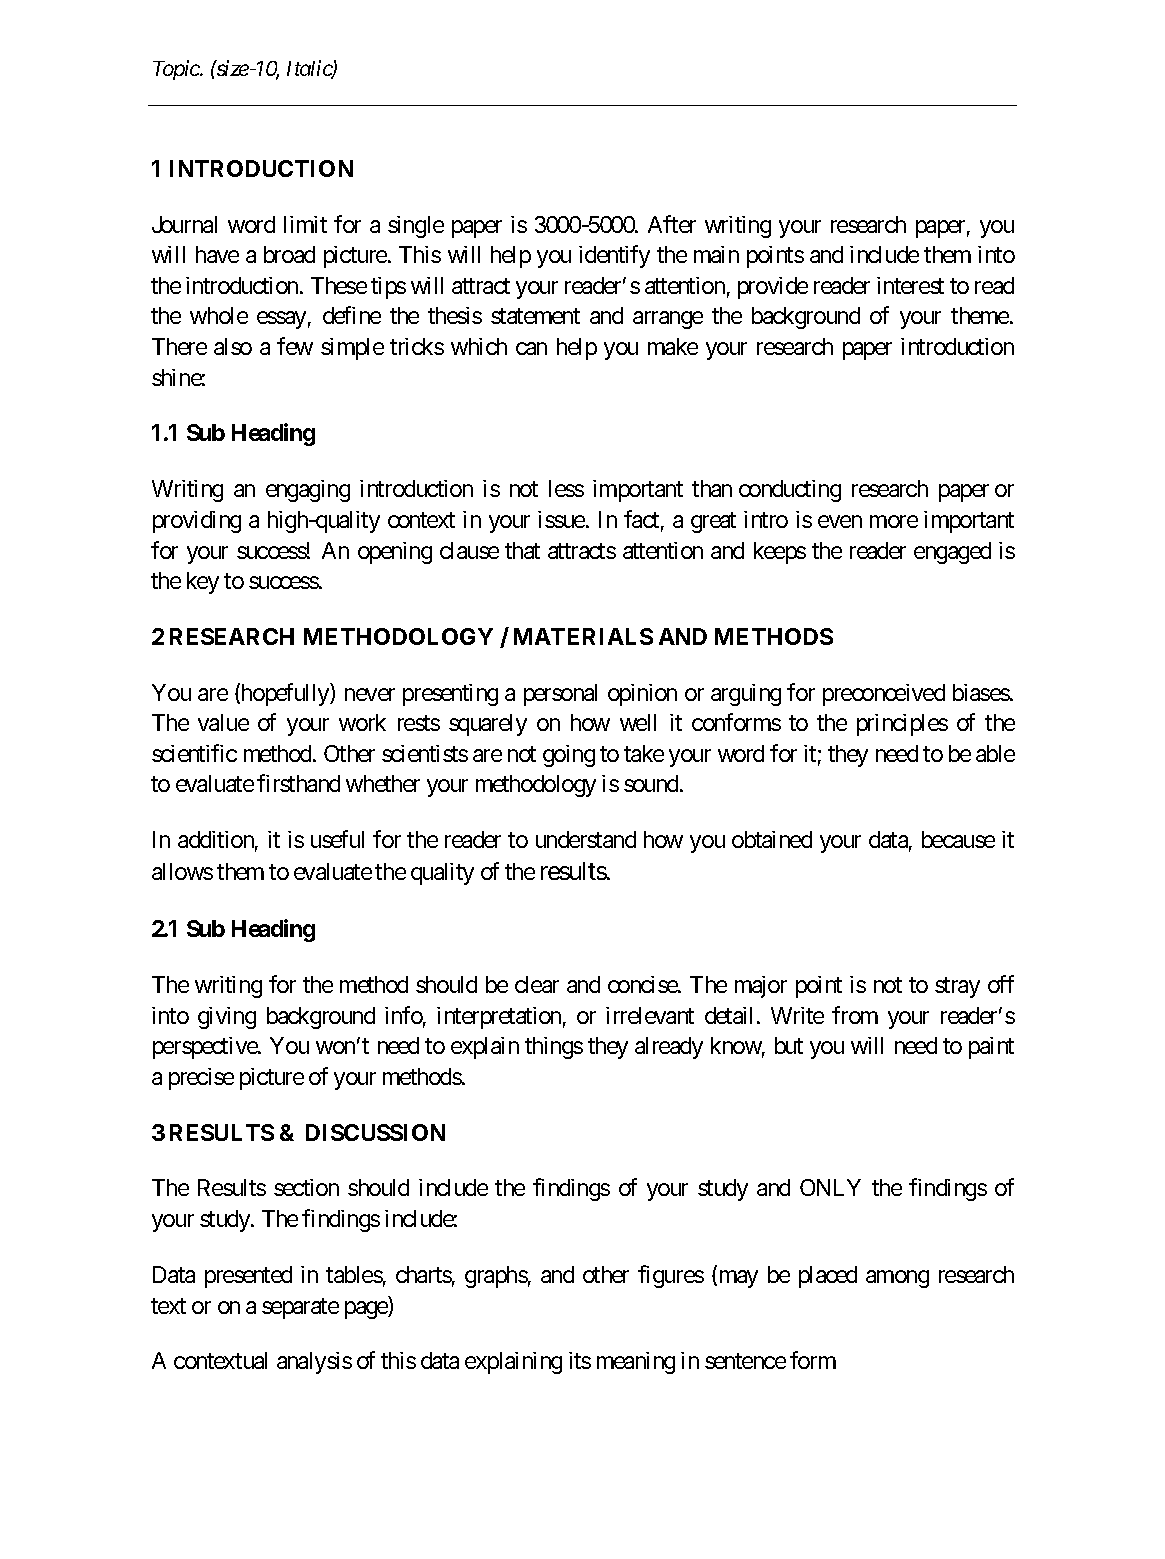 The image size is (1165, 1559). What do you see at coordinates (300, 1308) in the screenshot?
I see `separate` at bounding box center [300, 1308].
